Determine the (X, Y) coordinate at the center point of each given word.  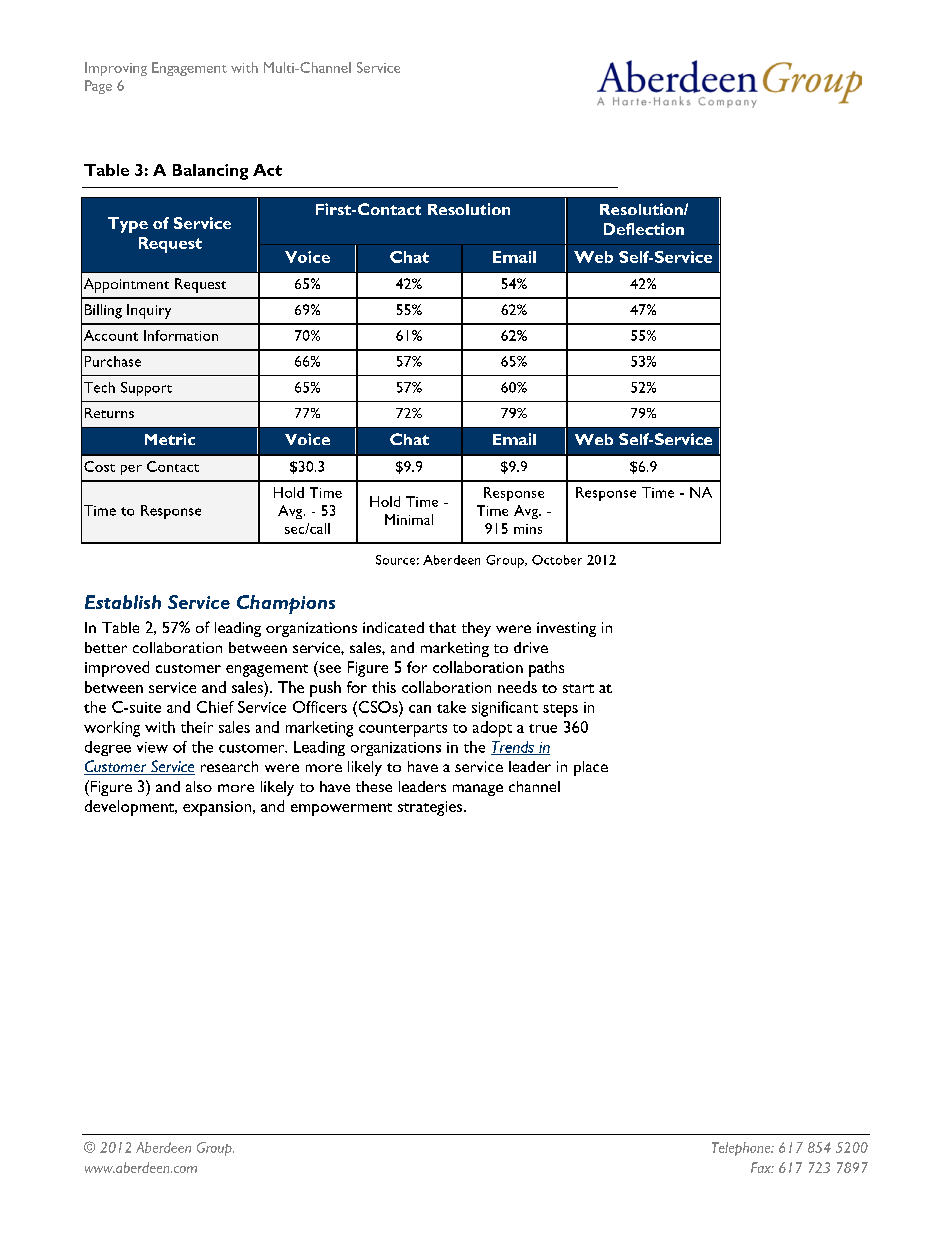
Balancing (210, 172)
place (591, 768)
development (131, 808)
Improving (116, 69)
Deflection (644, 229)
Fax (762, 1167)
